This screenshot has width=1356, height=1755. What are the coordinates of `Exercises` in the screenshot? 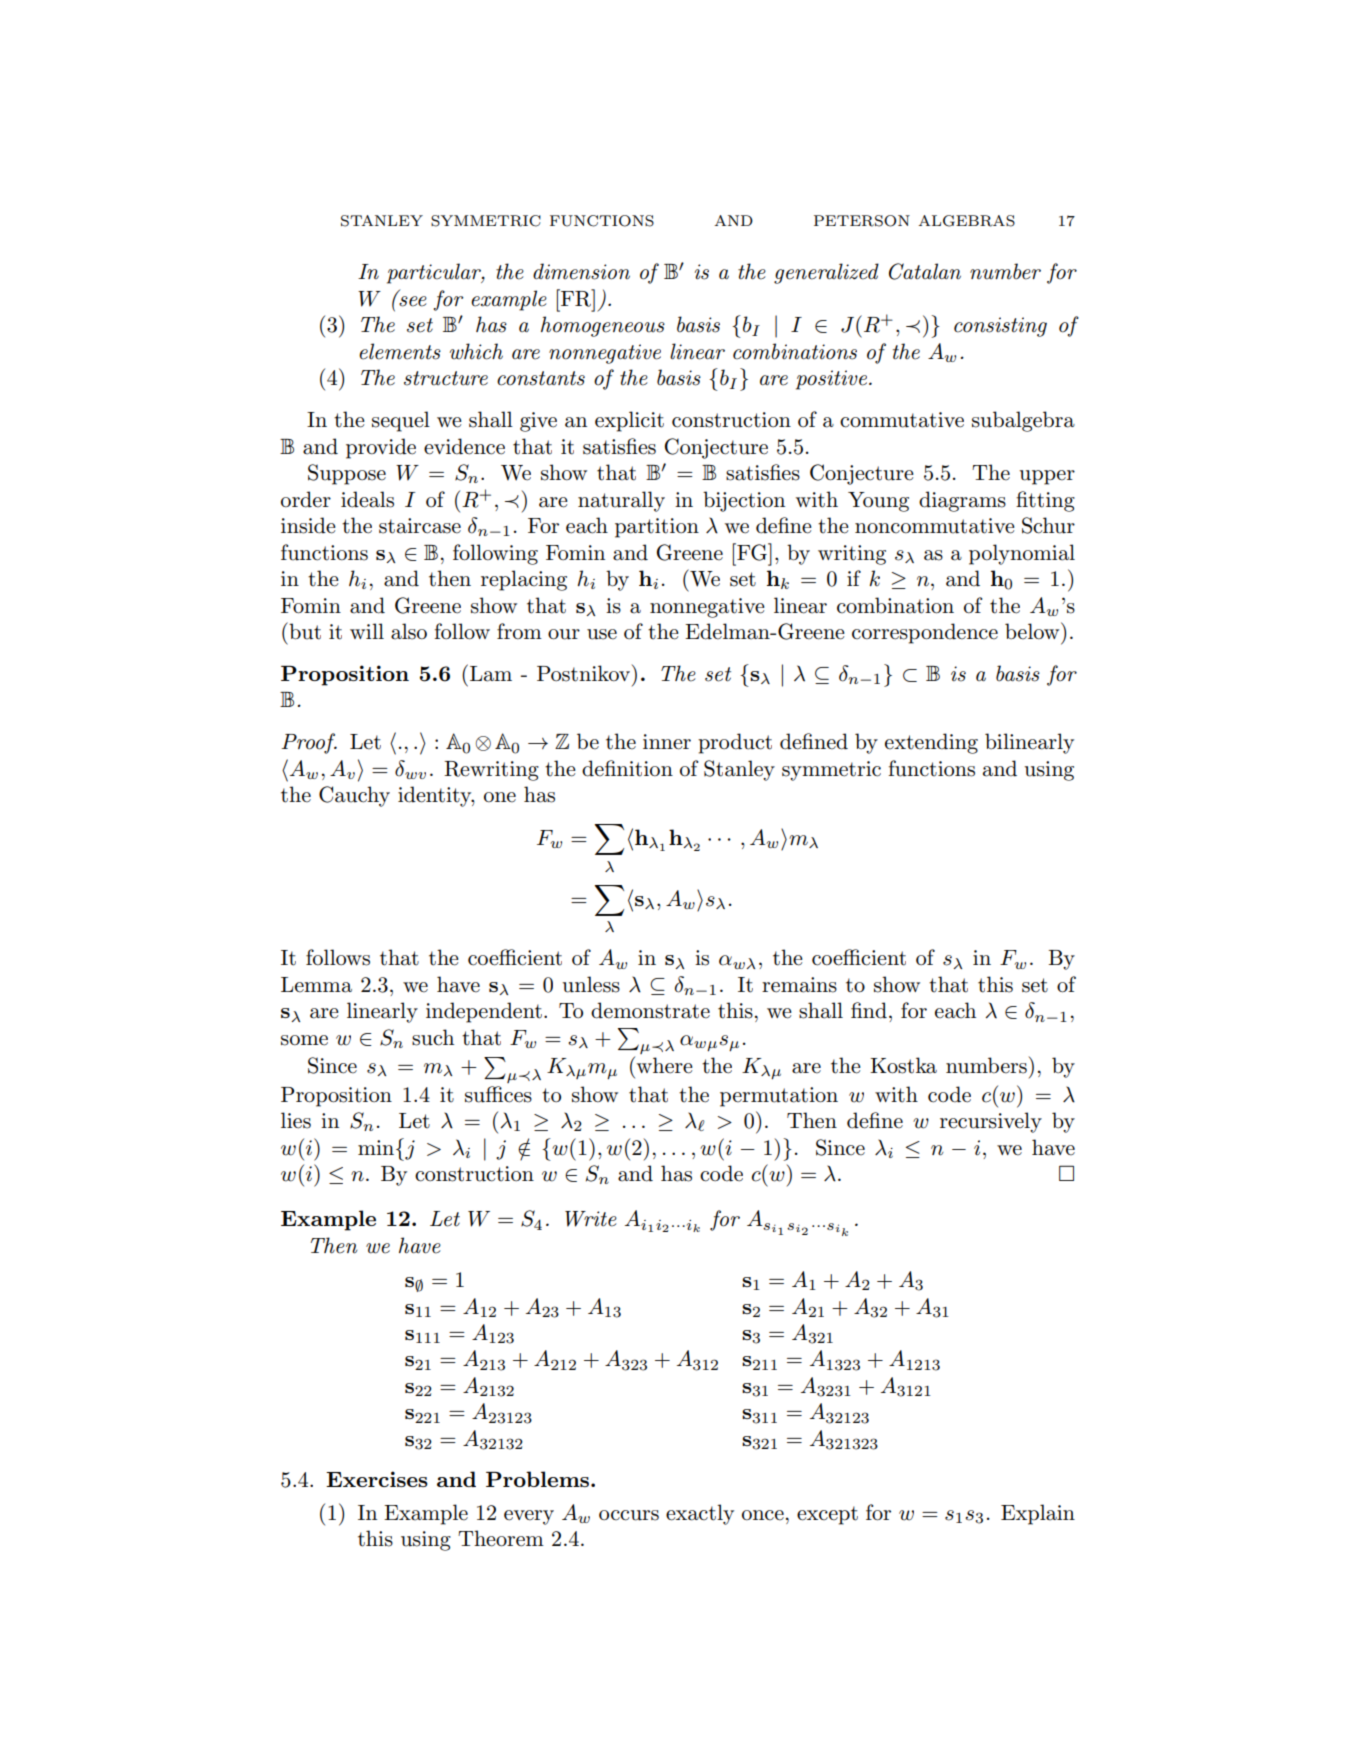 It's located at (377, 1479).
